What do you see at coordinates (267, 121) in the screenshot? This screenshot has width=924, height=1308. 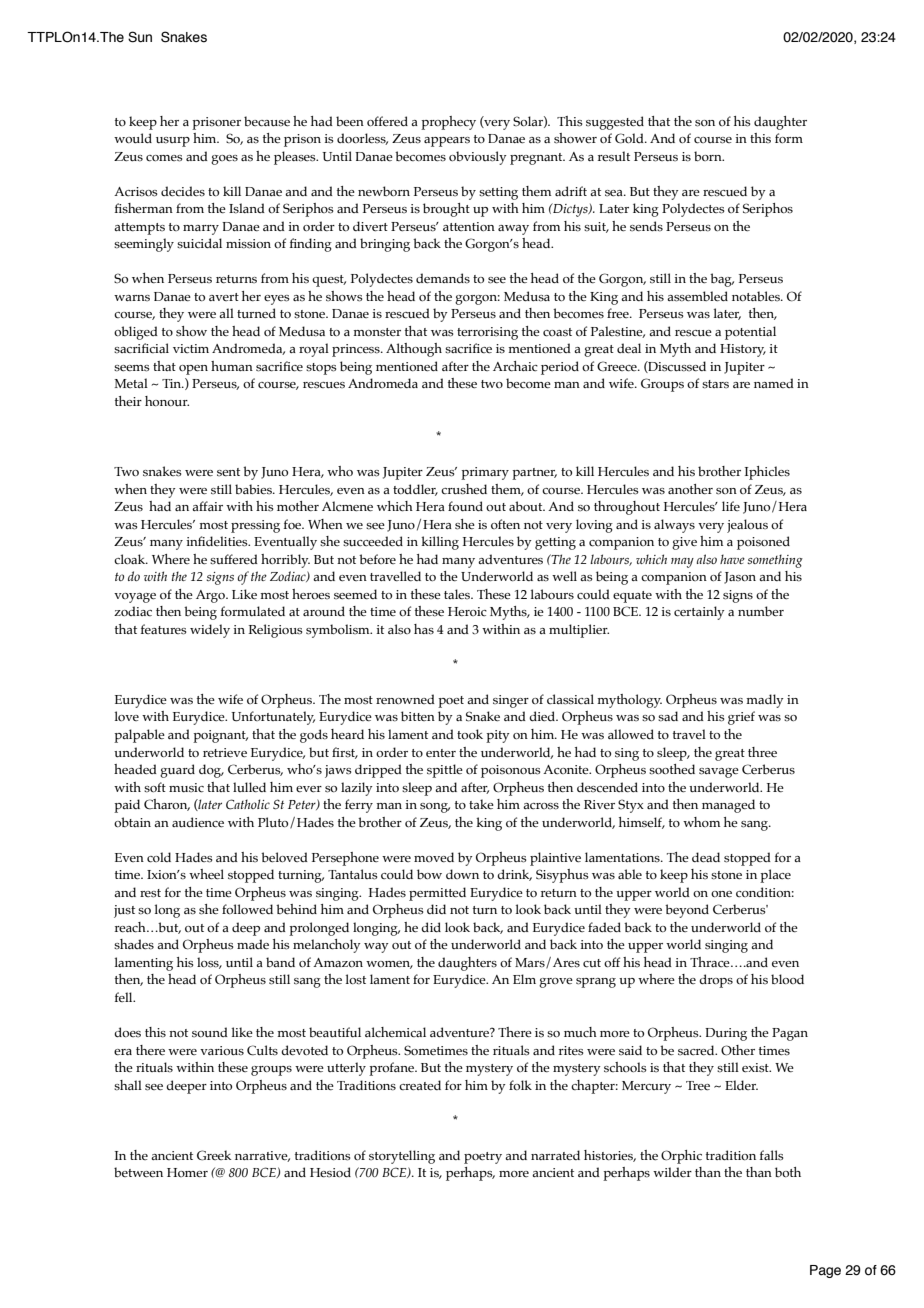 I see `because` at bounding box center [267, 121].
